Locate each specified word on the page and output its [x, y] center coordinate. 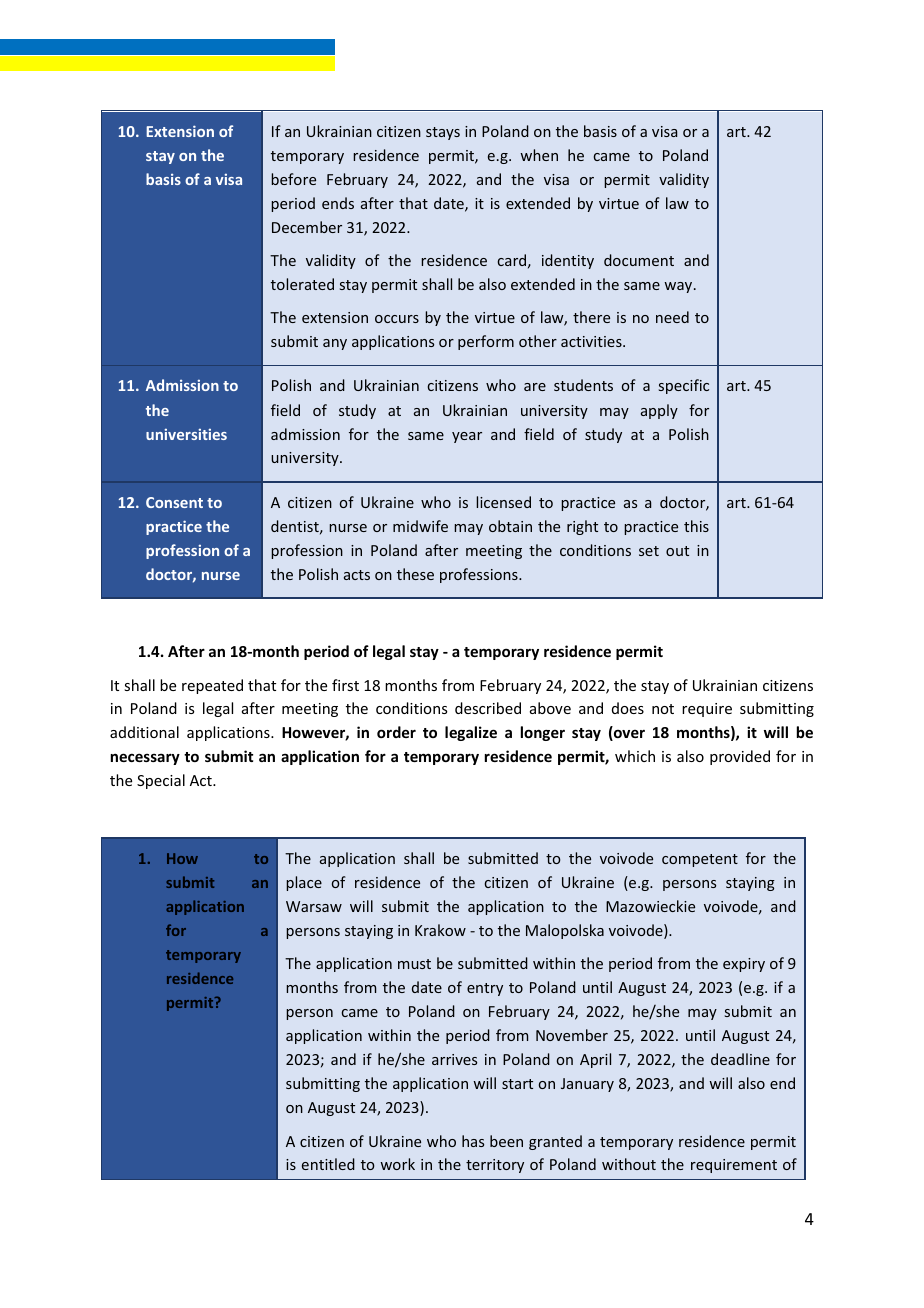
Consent [174, 502]
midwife [420, 526]
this [696, 526]
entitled [328, 1164]
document [639, 260]
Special [161, 781]
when [539, 155]
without [629, 1164]
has [473, 1141]
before [293, 179]
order [396, 732]
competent [700, 860]
